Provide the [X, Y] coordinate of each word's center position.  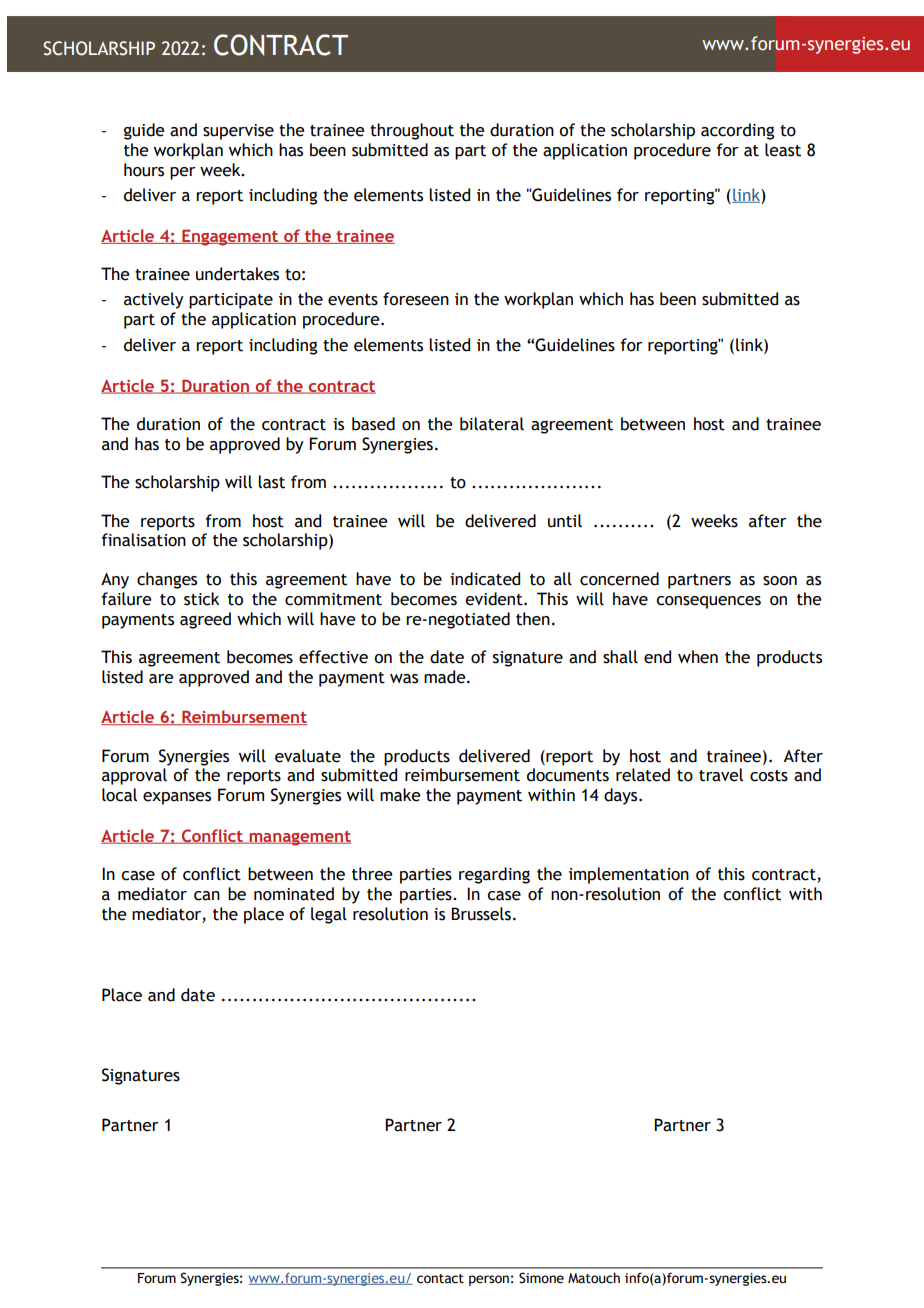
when [698, 657]
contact [440, 1279]
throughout [412, 131]
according [737, 131]
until [565, 521]
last [271, 482]
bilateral [492, 424]
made [446, 677]
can [207, 896]
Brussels [481, 914]
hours [144, 170]
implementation [629, 875]
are [161, 679]
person [489, 1280]
